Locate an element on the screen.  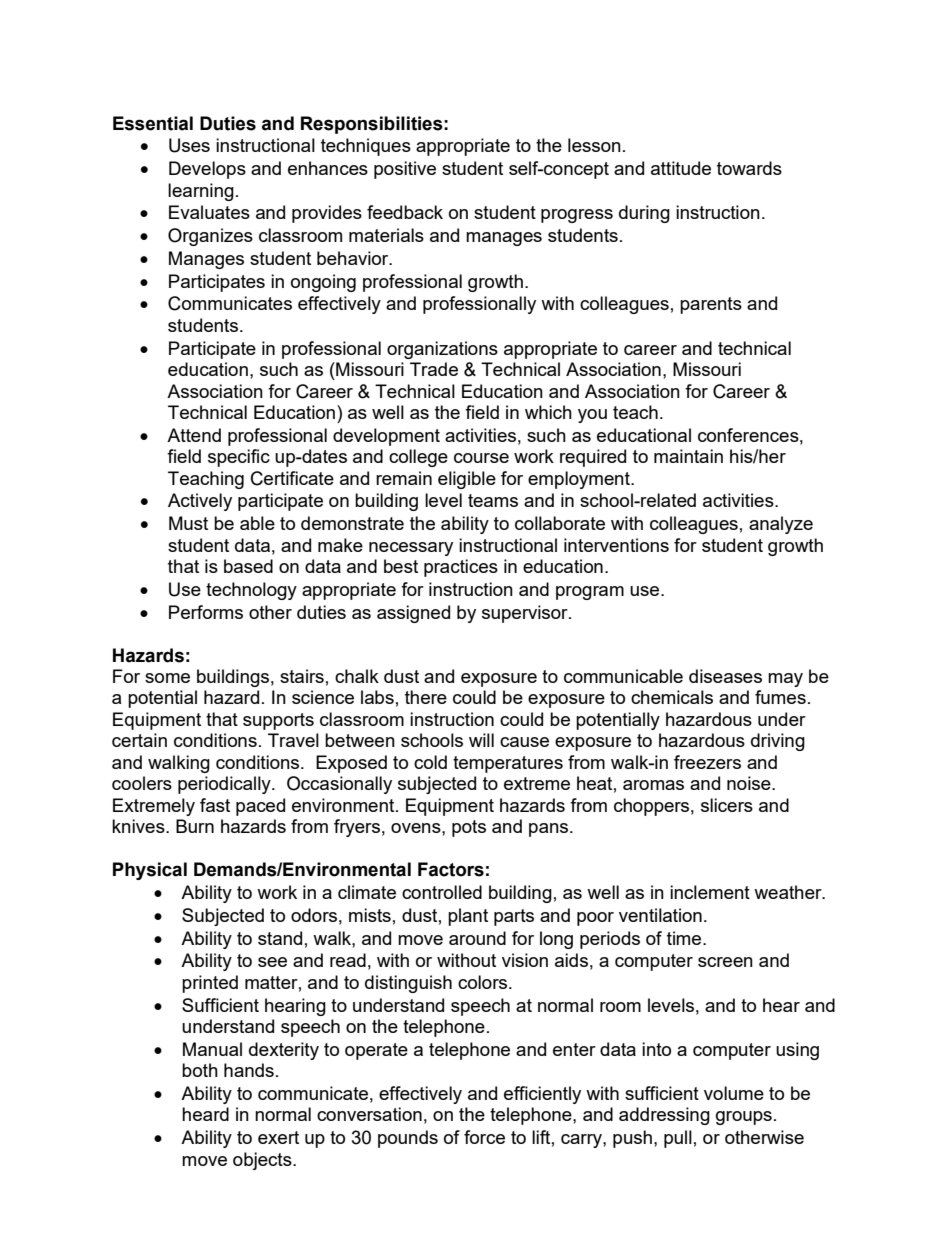
printed is located at coordinates (210, 984).
